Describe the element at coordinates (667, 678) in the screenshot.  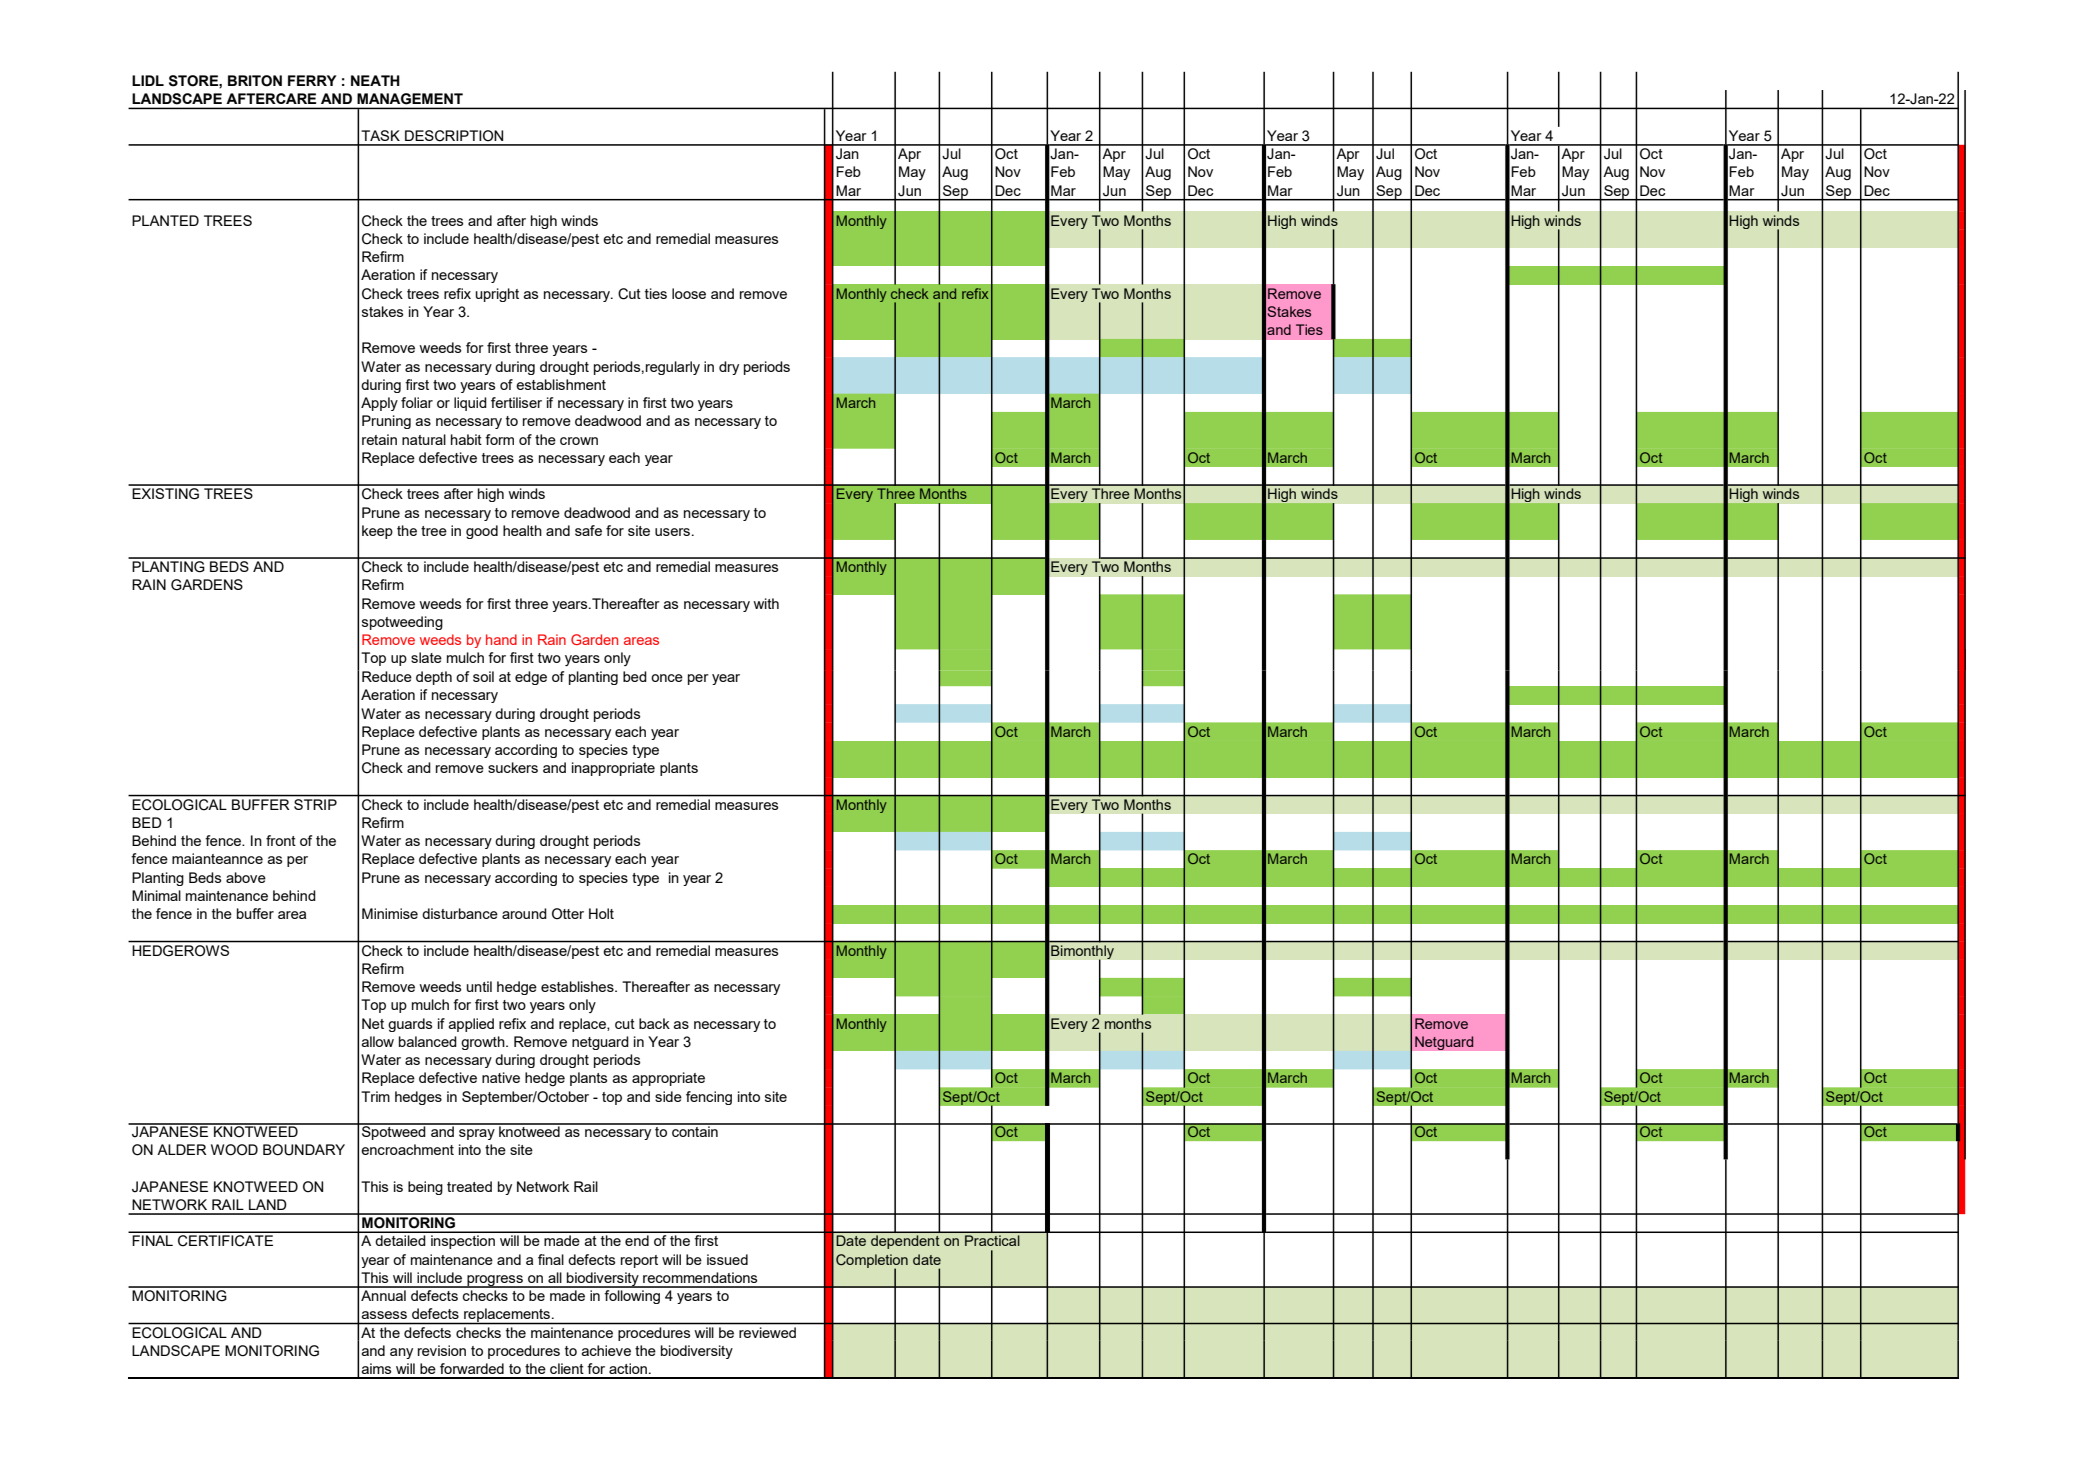
I see `once` at that location.
